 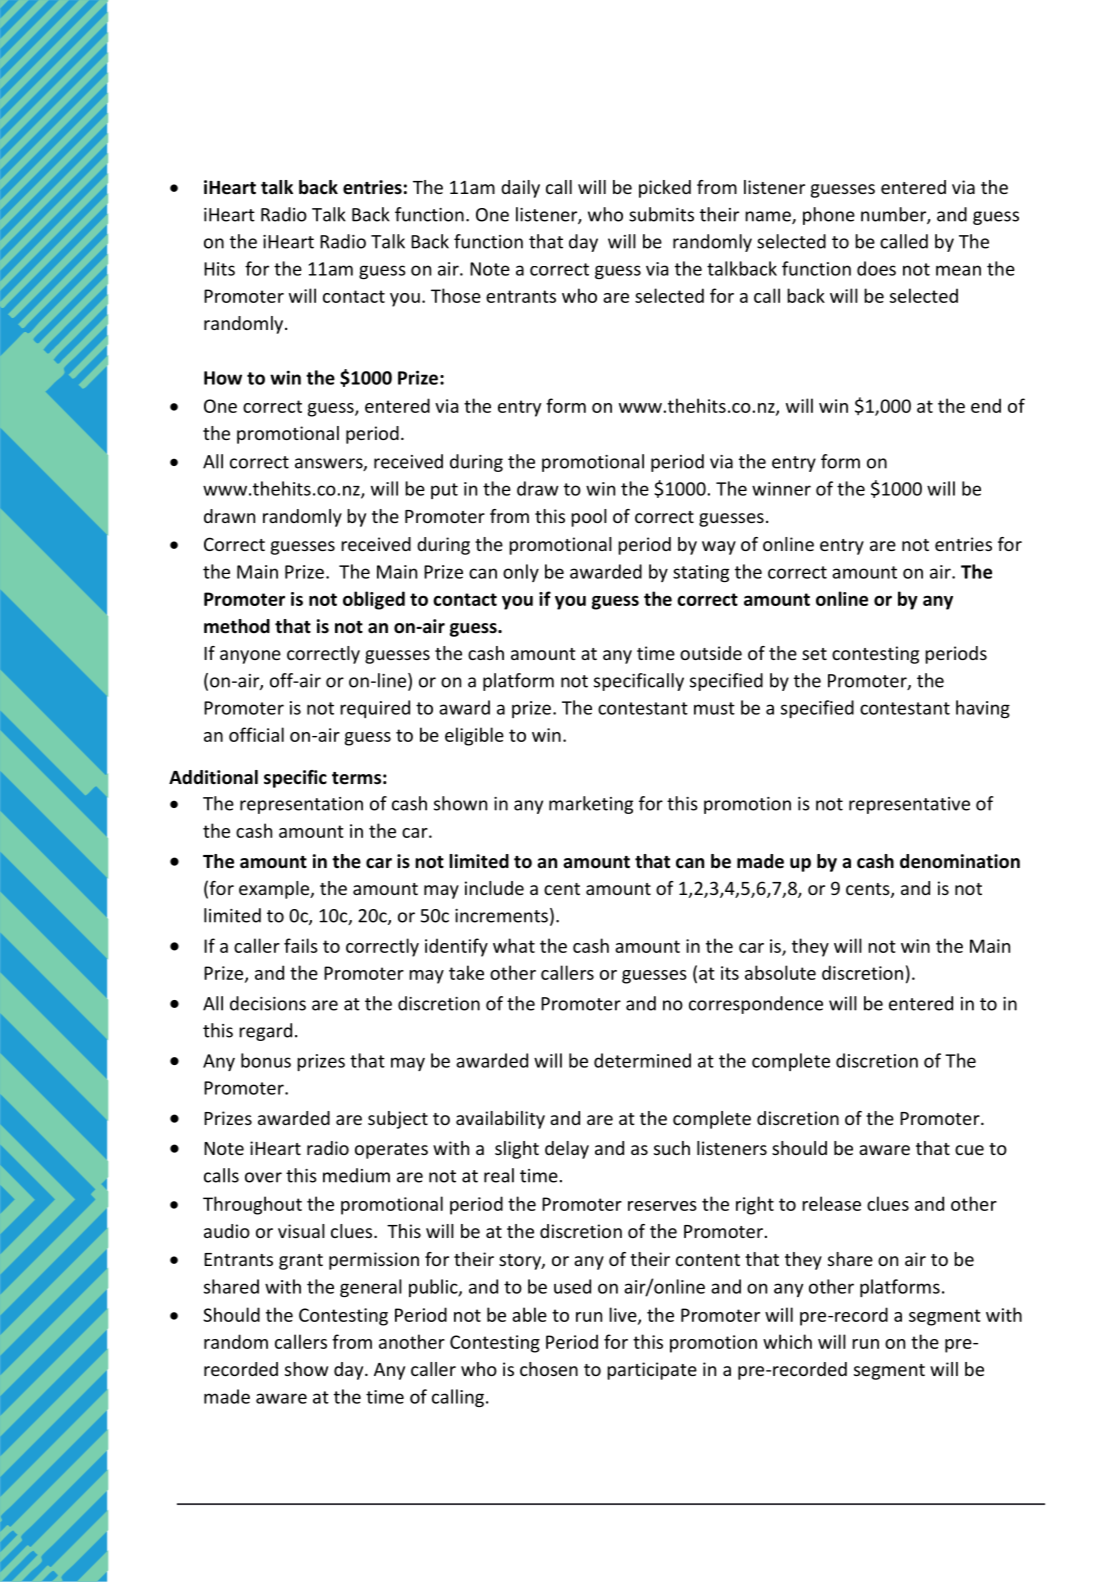 I want to click on outside, so click(x=711, y=653).
